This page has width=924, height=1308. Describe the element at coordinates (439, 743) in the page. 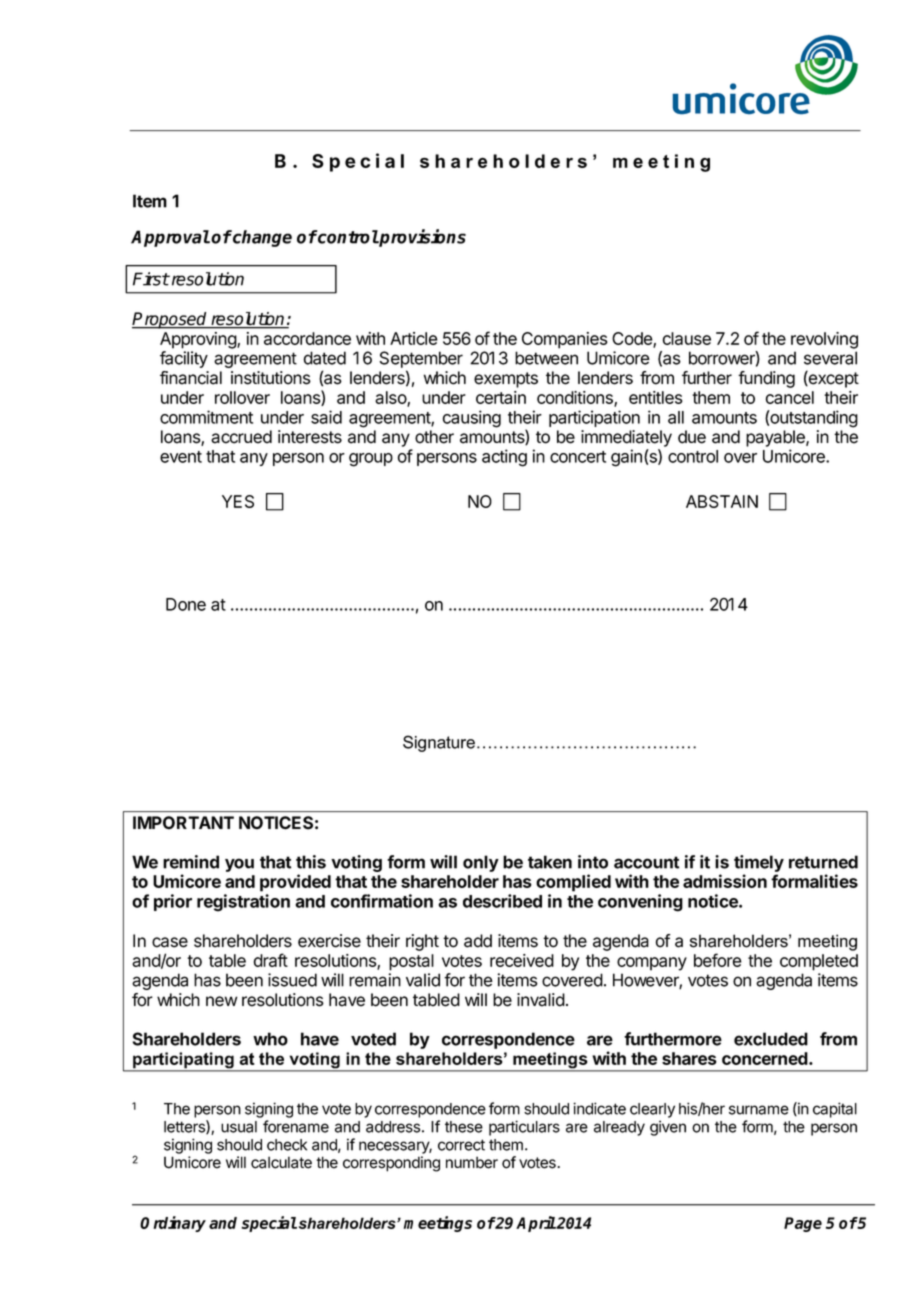

I see `Signature` at that location.
